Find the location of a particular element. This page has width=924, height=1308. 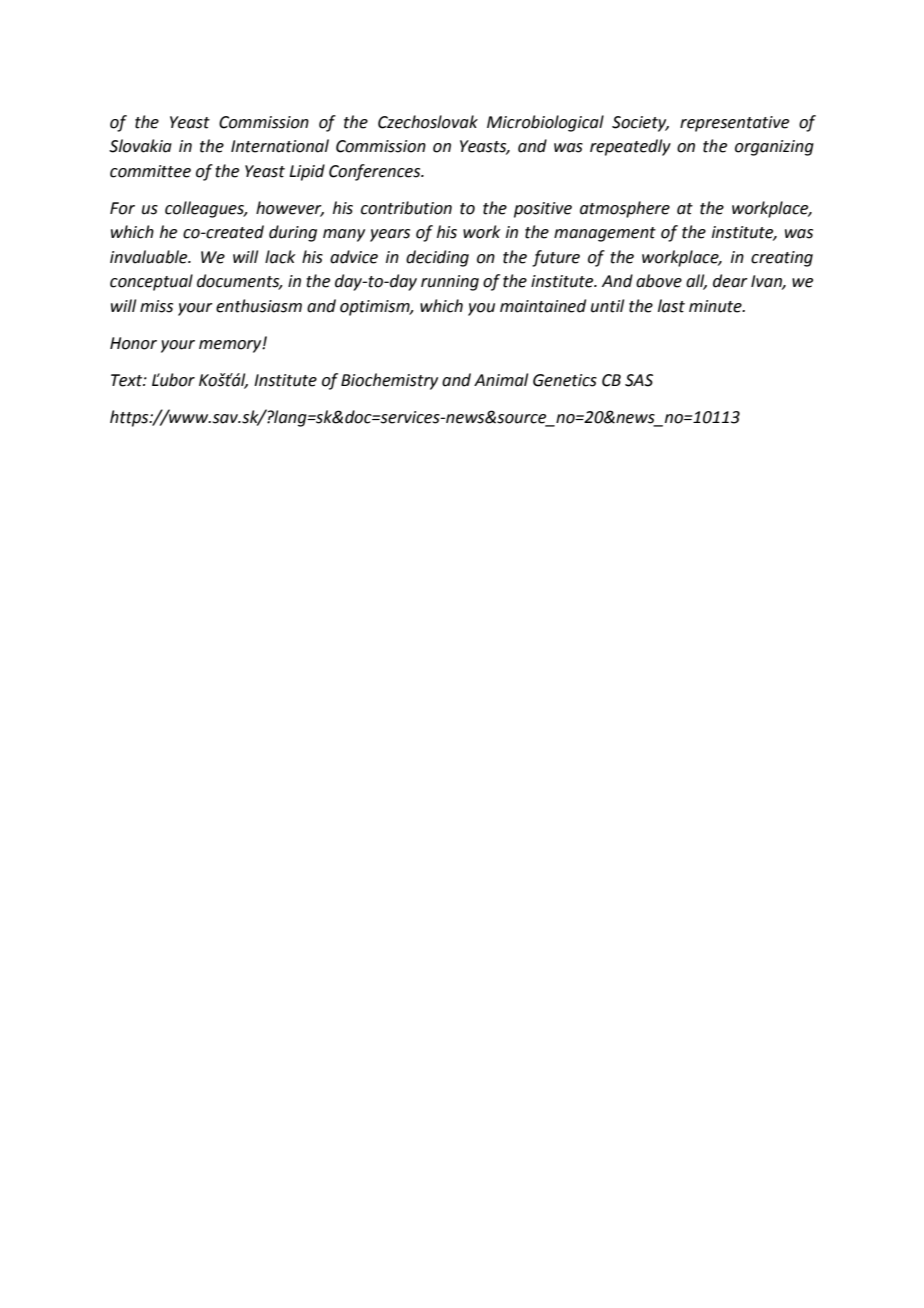

deciding is located at coordinates (437, 258).
